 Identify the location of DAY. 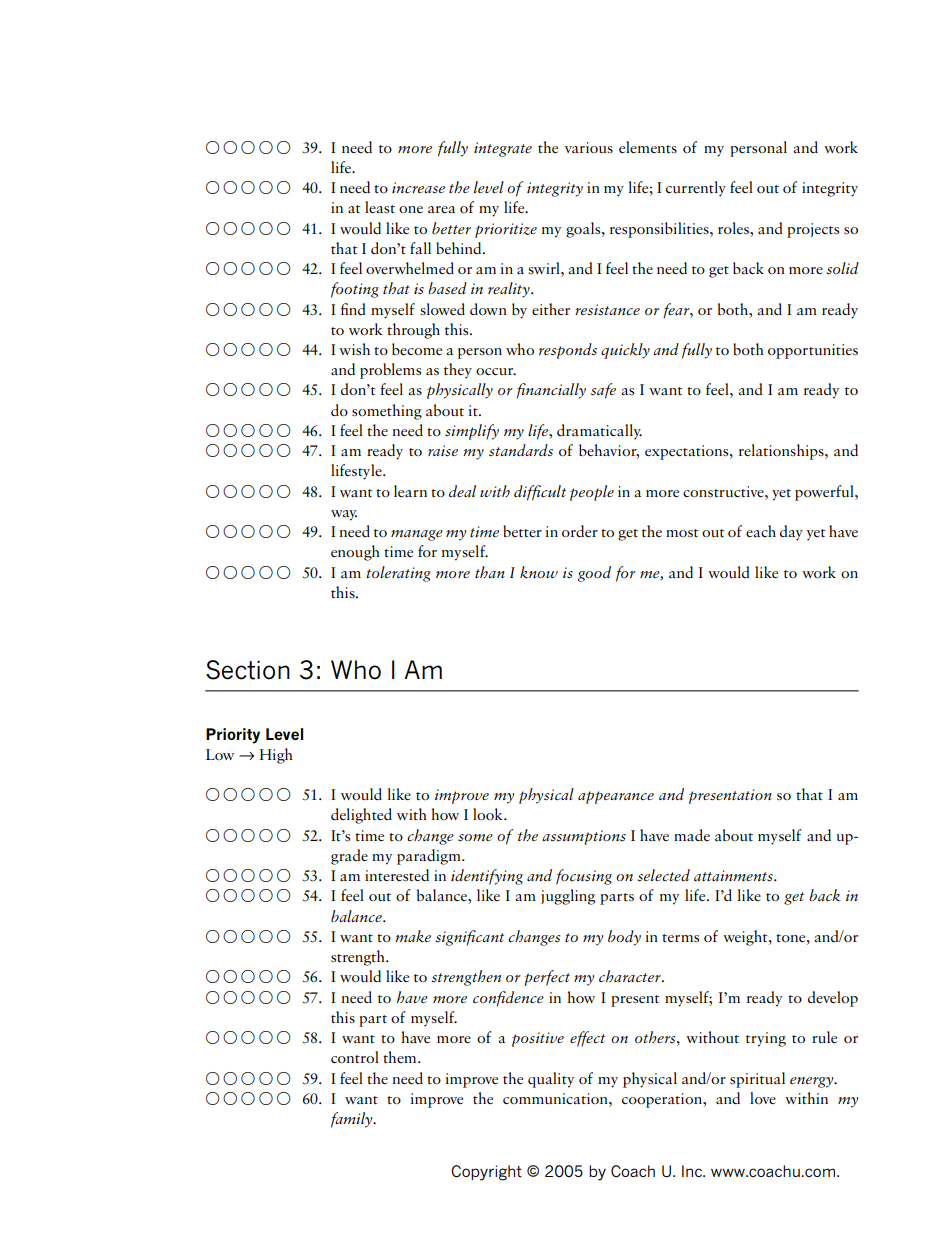
(791, 533).
